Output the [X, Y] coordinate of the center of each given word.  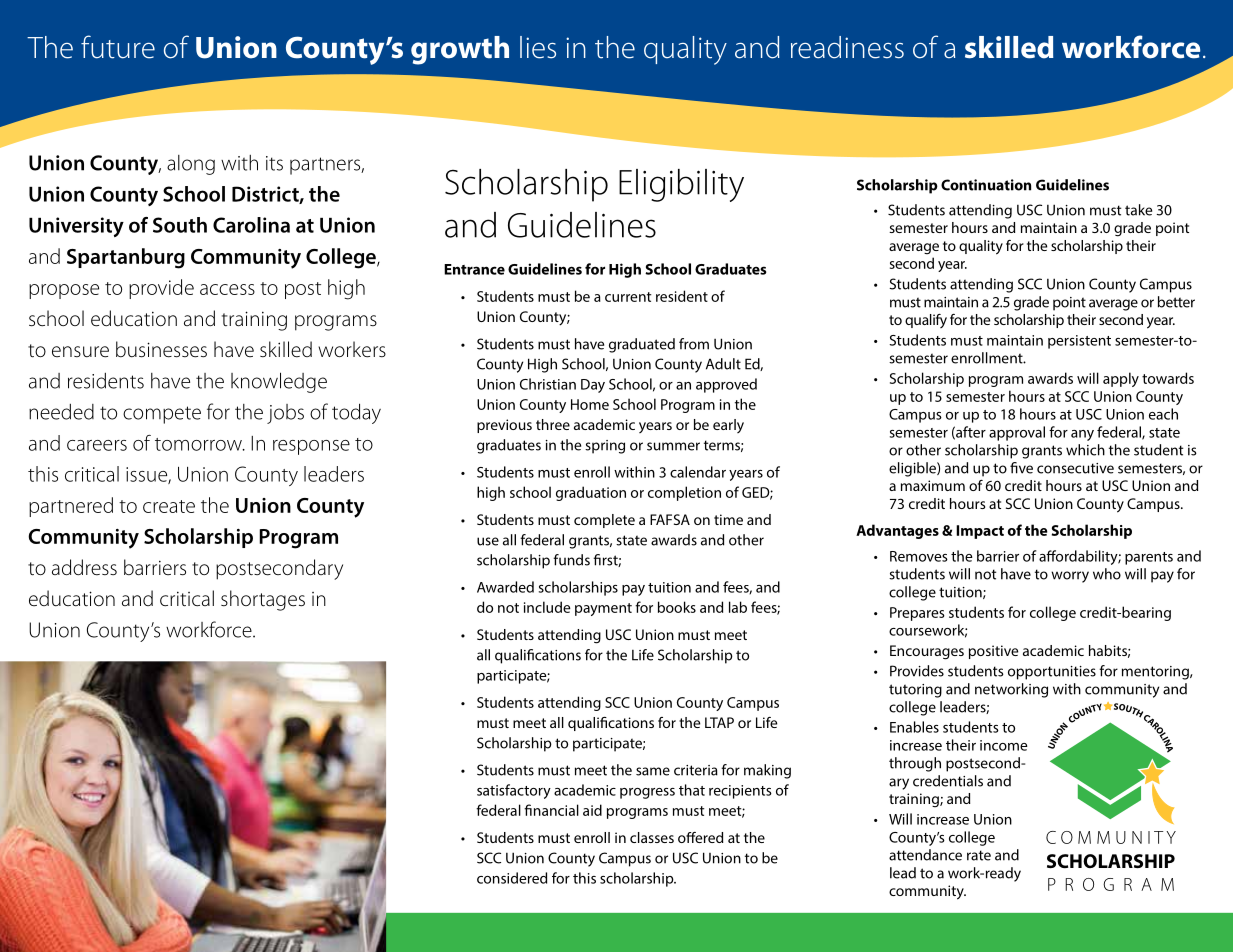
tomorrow [199, 444]
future [118, 47]
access [227, 289]
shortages [263, 600]
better [1176, 302]
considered [512, 878]
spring [605, 447]
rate [979, 855]
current [628, 297]
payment [603, 609]
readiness [847, 47]
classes [652, 837]
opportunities [1052, 673]
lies [538, 47]
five [1021, 468]
